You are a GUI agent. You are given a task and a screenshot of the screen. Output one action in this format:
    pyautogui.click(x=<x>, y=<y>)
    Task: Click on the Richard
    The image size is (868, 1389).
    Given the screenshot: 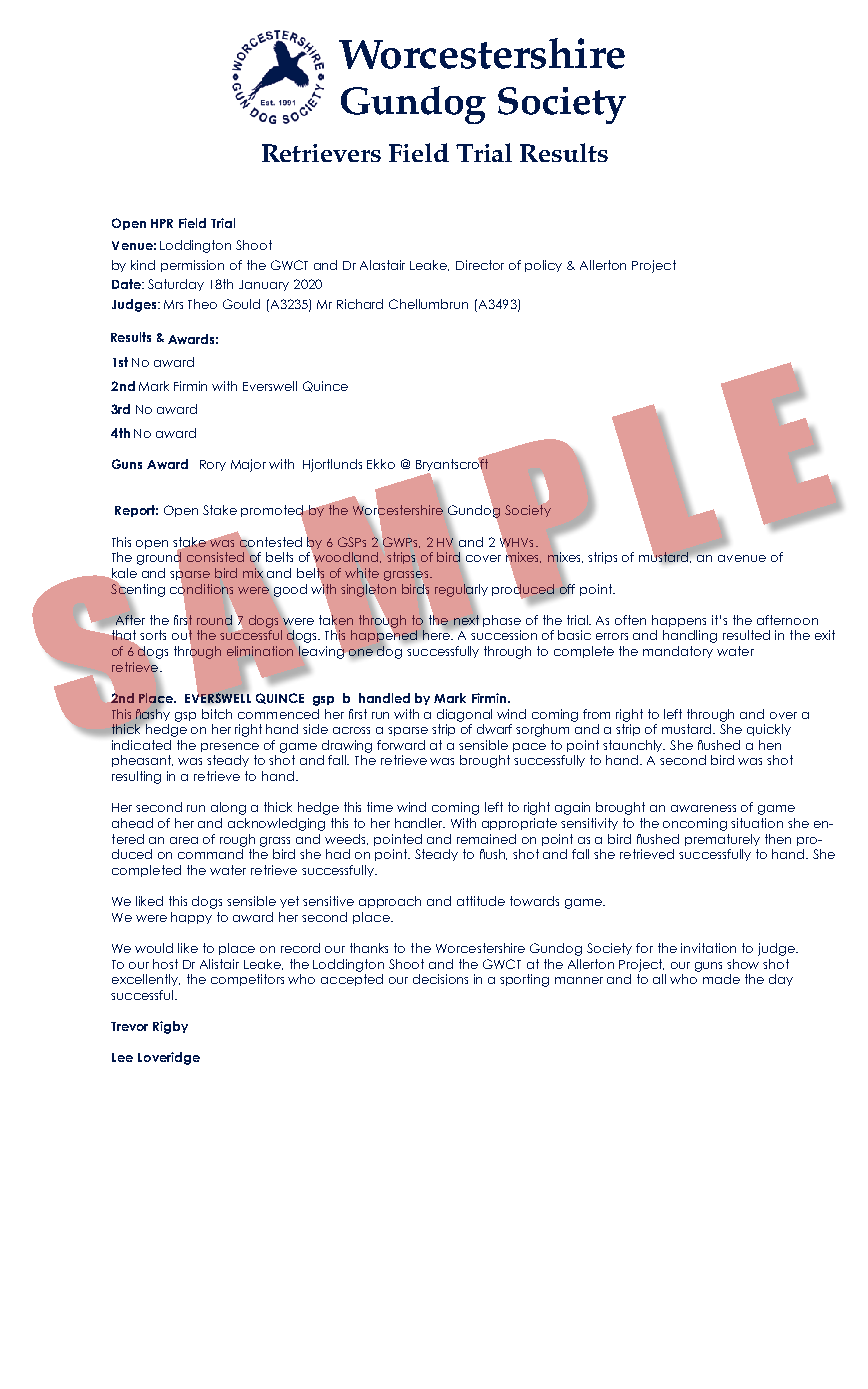 What is the action you would take?
    pyautogui.click(x=360, y=304)
